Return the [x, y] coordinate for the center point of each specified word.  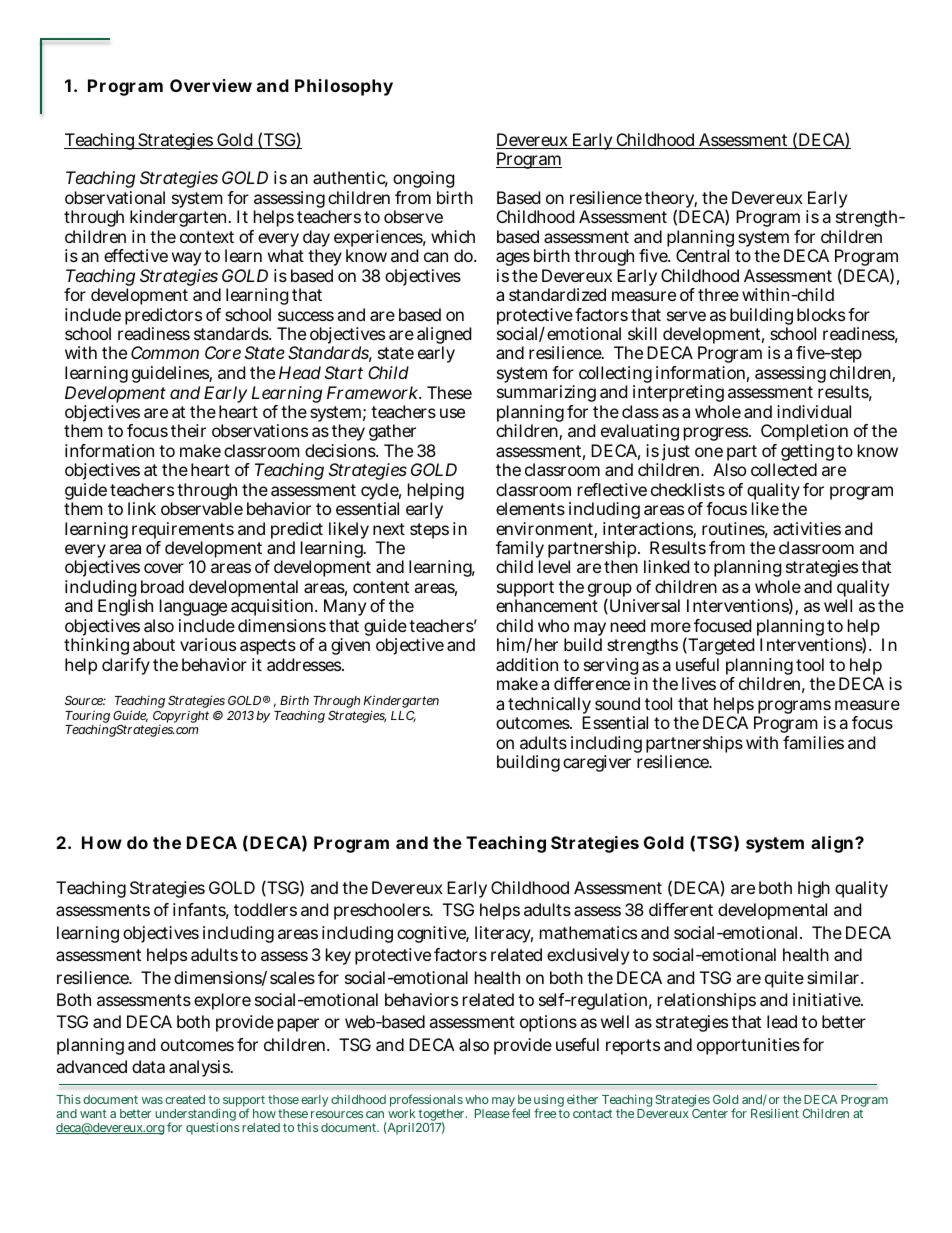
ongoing [424, 181]
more [671, 627]
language [193, 609]
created [185, 1099]
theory [672, 201]
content [381, 587]
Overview [211, 85]
